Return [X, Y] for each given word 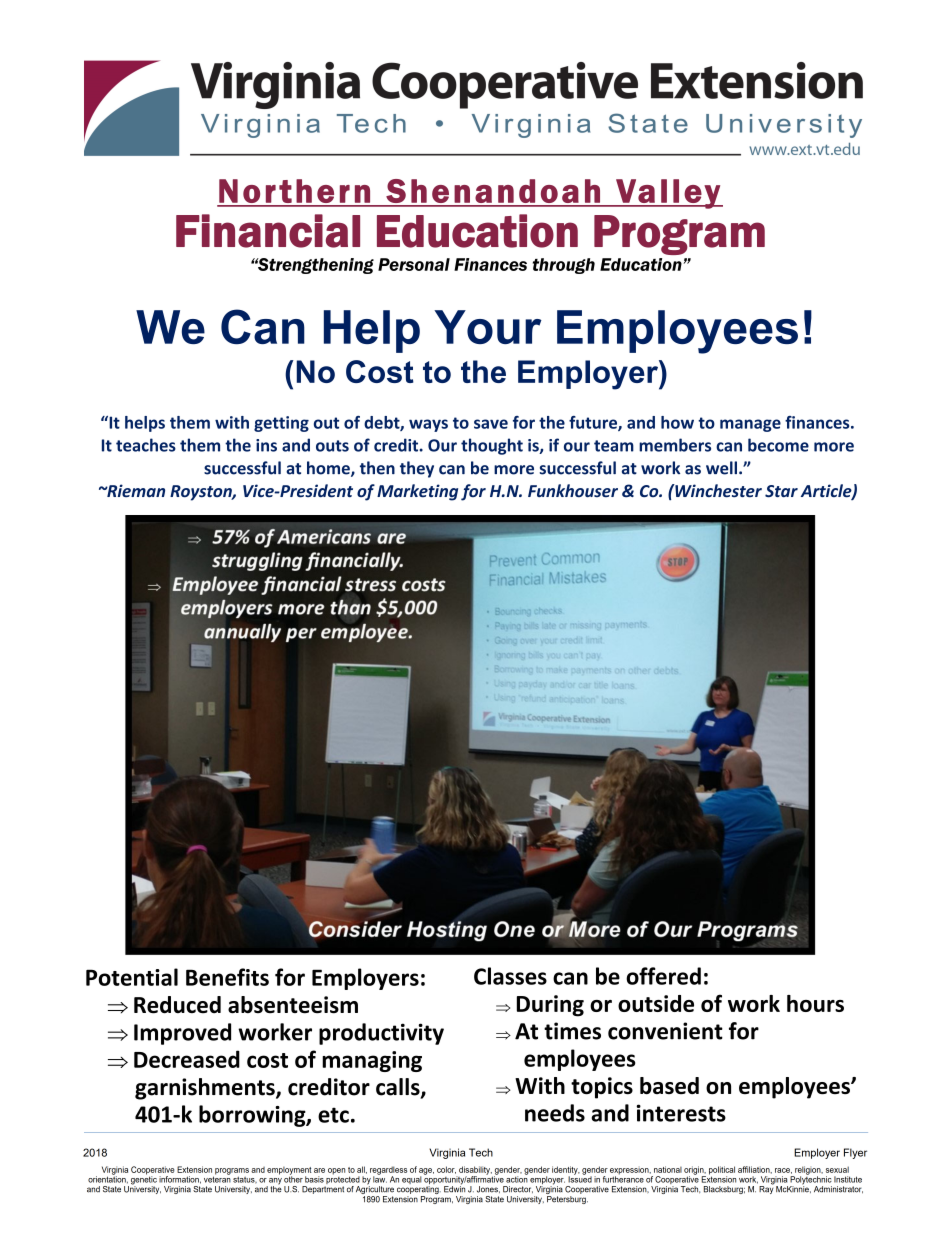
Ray [766, 1189]
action [517, 1178]
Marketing [417, 492]
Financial [268, 231]
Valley [668, 194]
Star [781, 491]
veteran [217, 1178]
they [417, 469]
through [564, 266]
